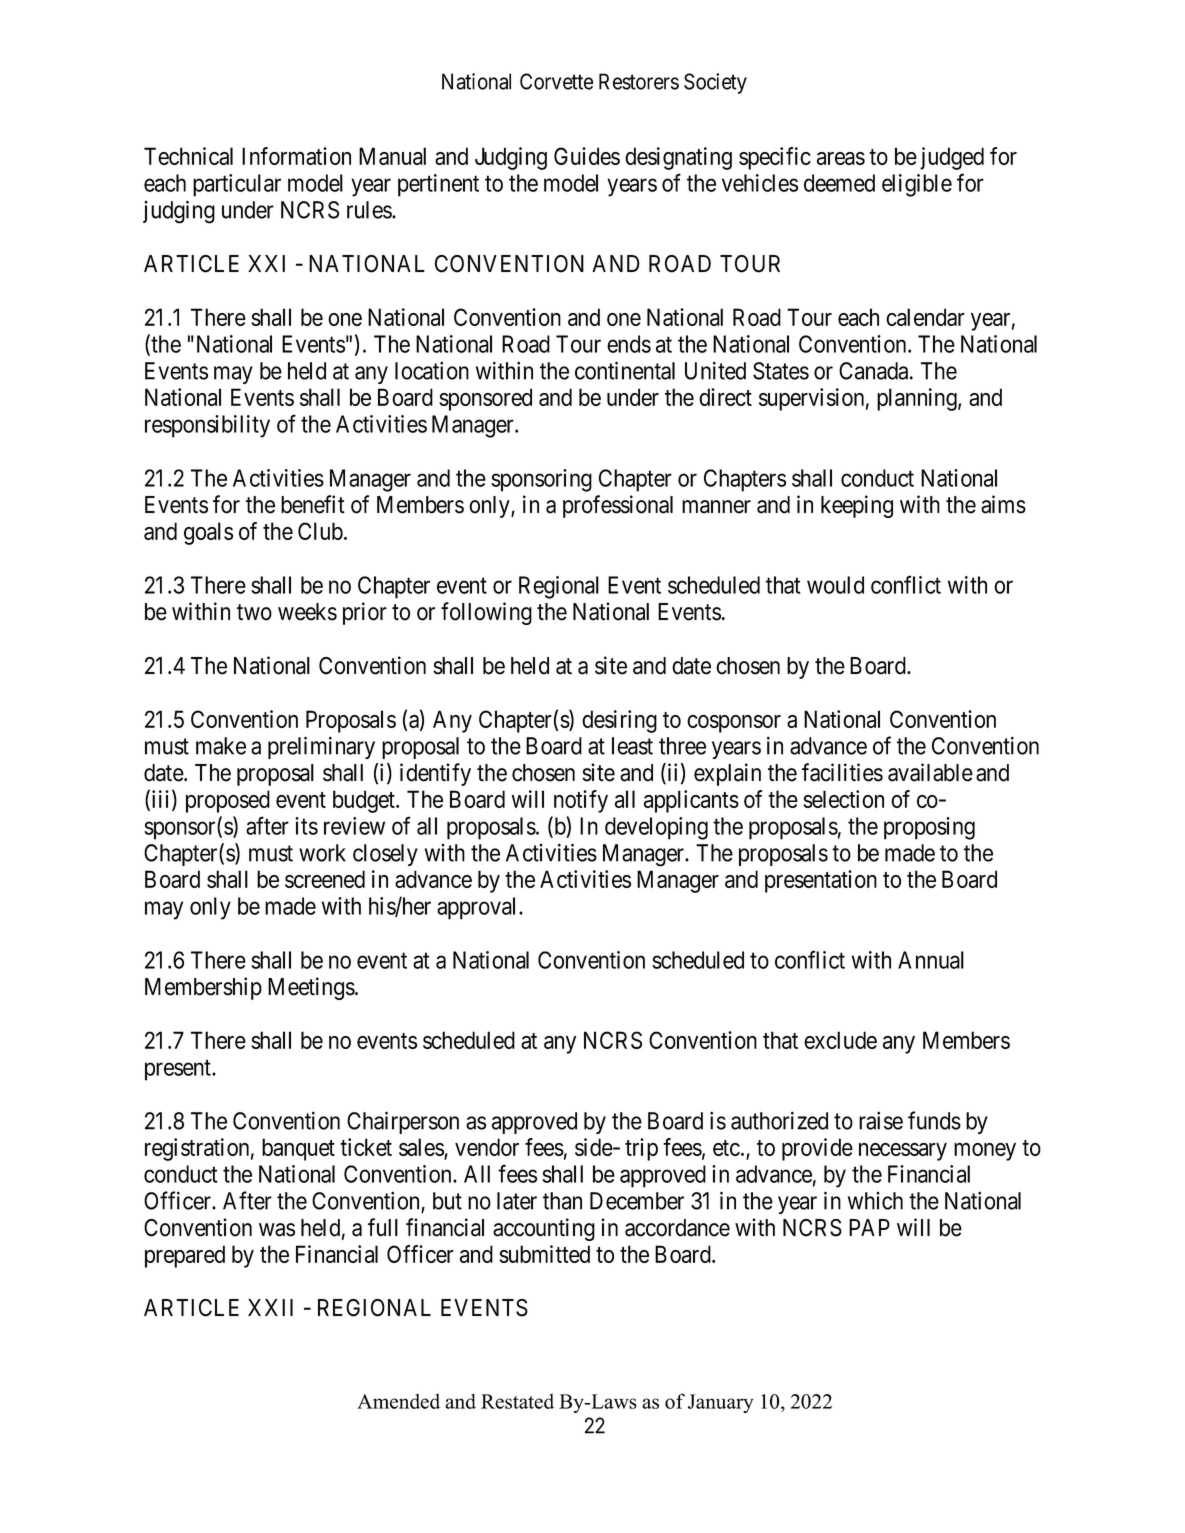 The image size is (1185, 1533). I want to click on desiring, so click(619, 721).
